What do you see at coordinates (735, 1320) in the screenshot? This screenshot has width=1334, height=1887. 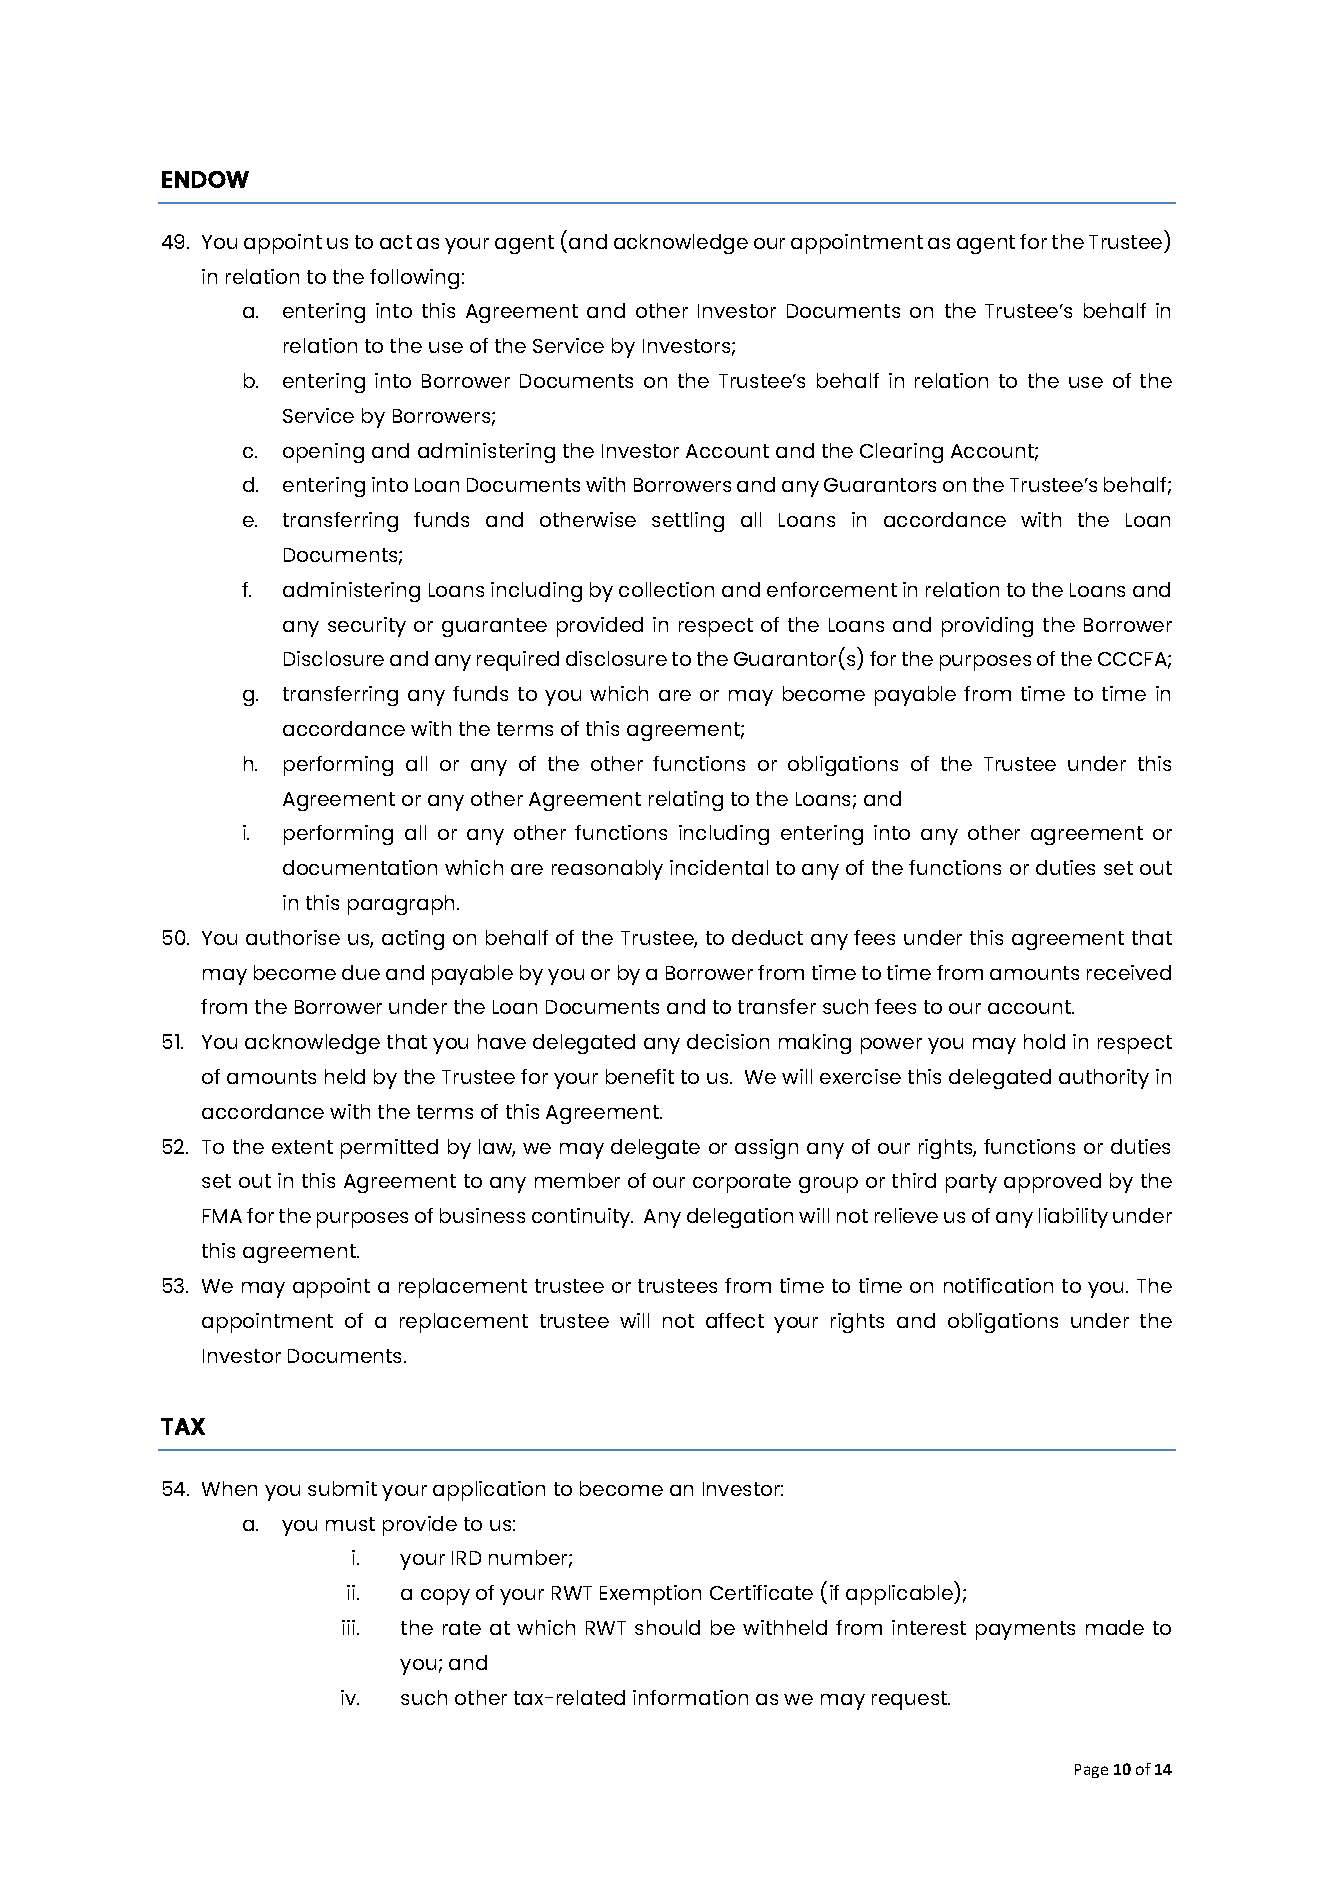 I see `affect` at bounding box center [735, 1320].
